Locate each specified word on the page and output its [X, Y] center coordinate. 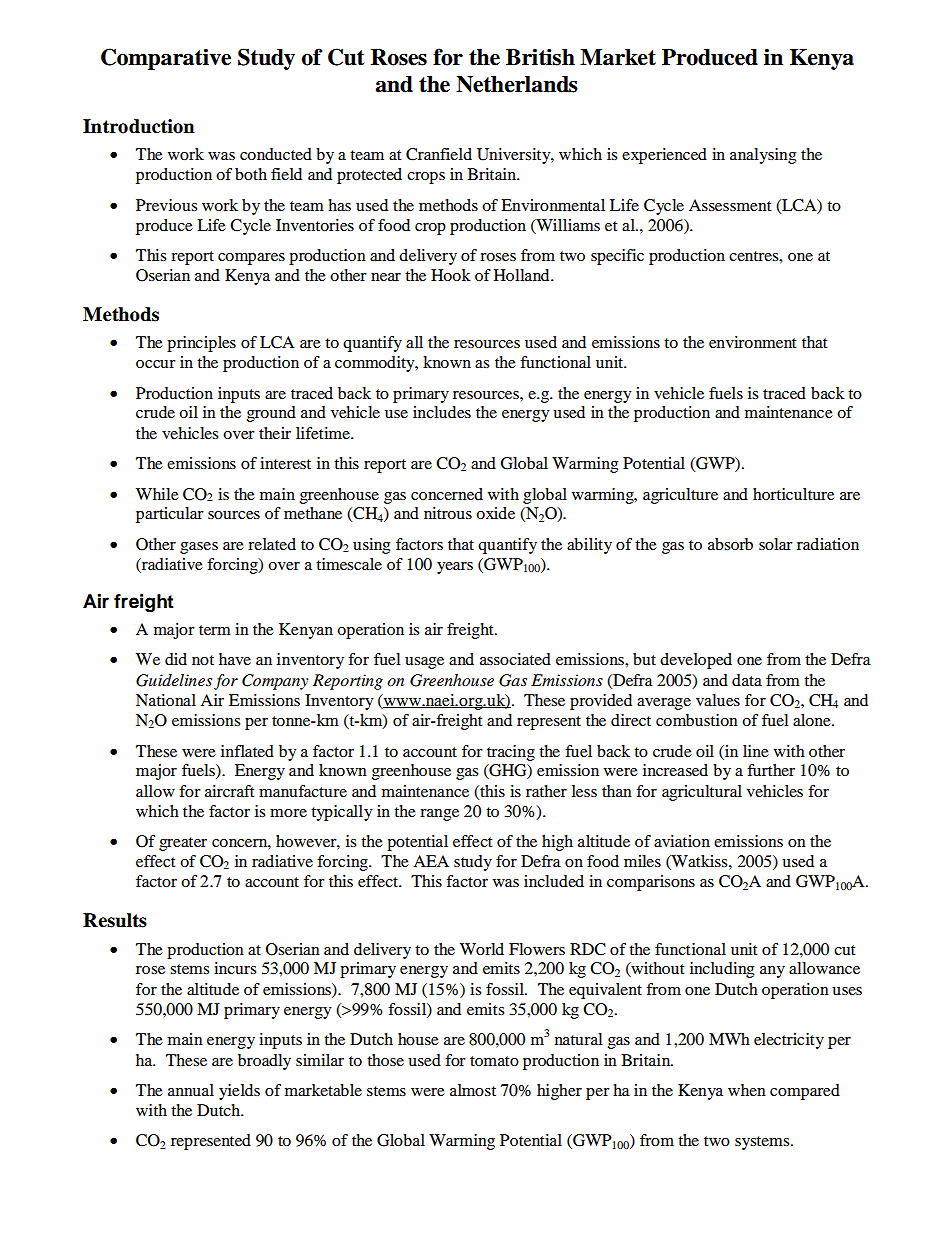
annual [191, 1090]
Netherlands [517, 84]
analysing [763, 156]
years [455, 568]
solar [776, 544]
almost [473, 1090]
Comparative [166, 59]
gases [199, 548]
